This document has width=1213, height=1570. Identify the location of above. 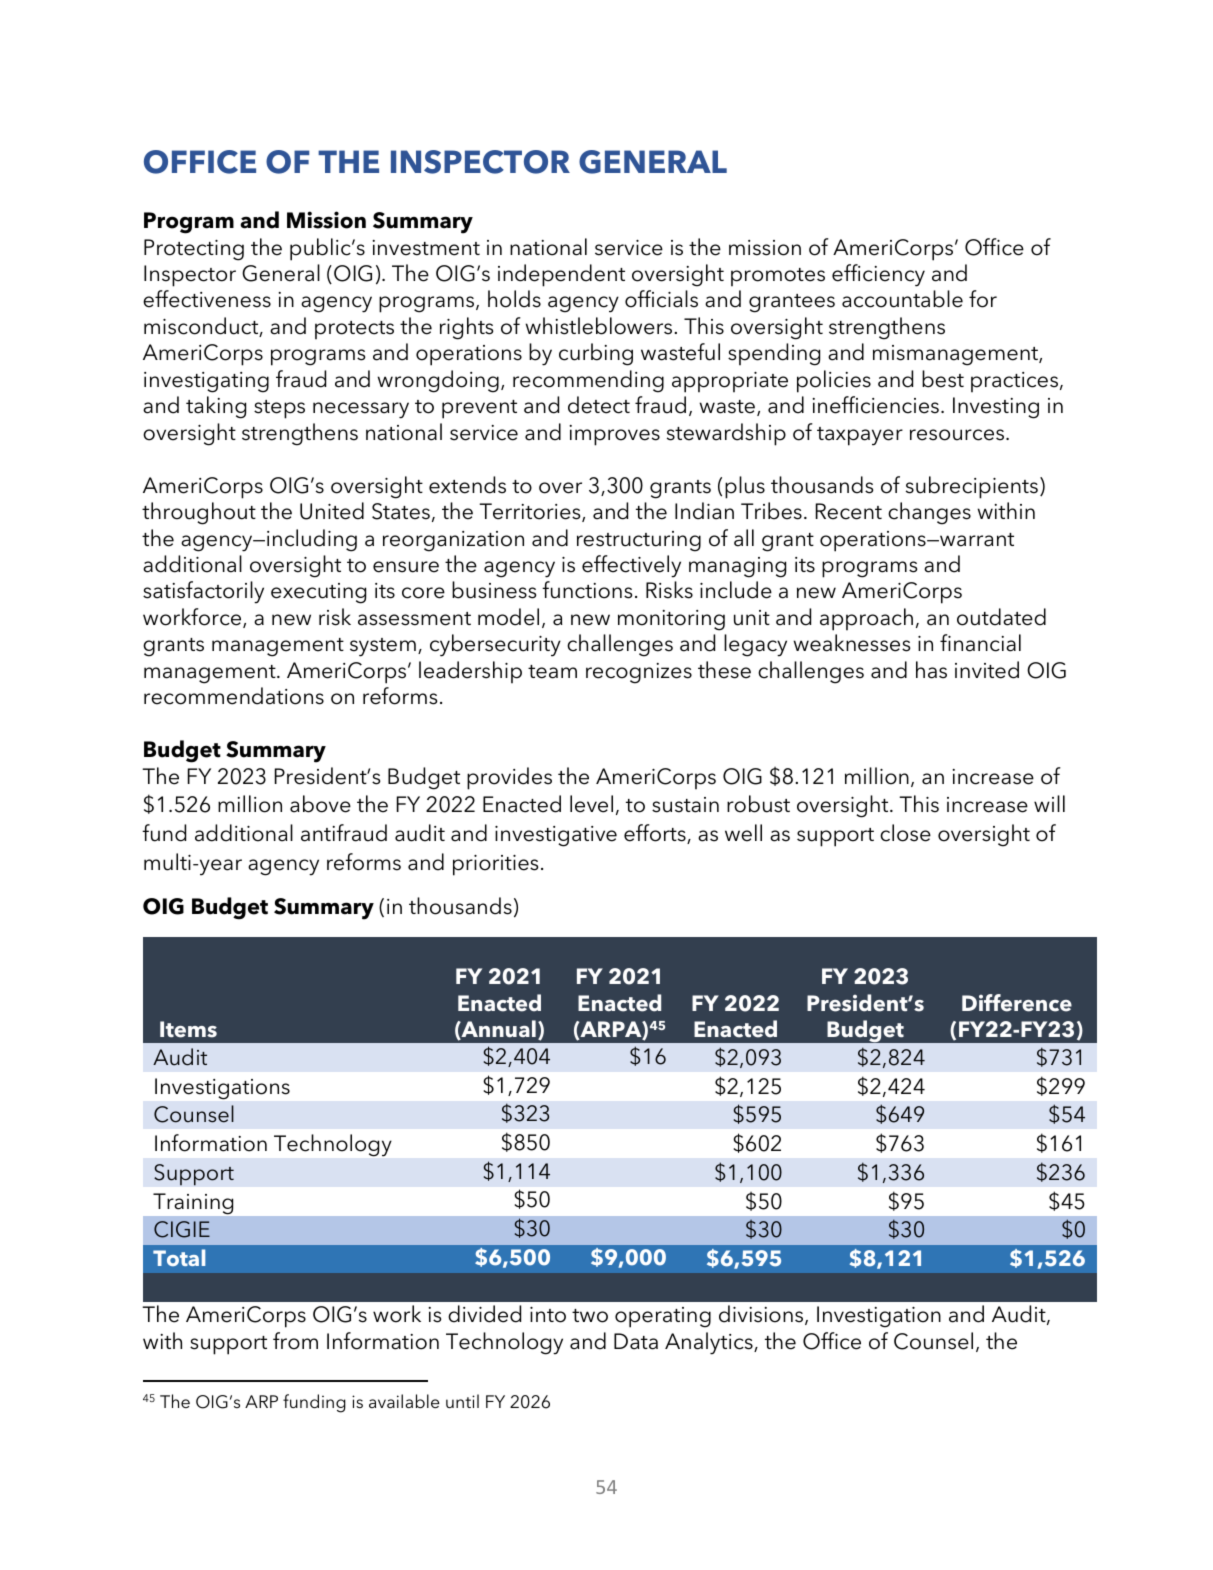
(320, 804).
